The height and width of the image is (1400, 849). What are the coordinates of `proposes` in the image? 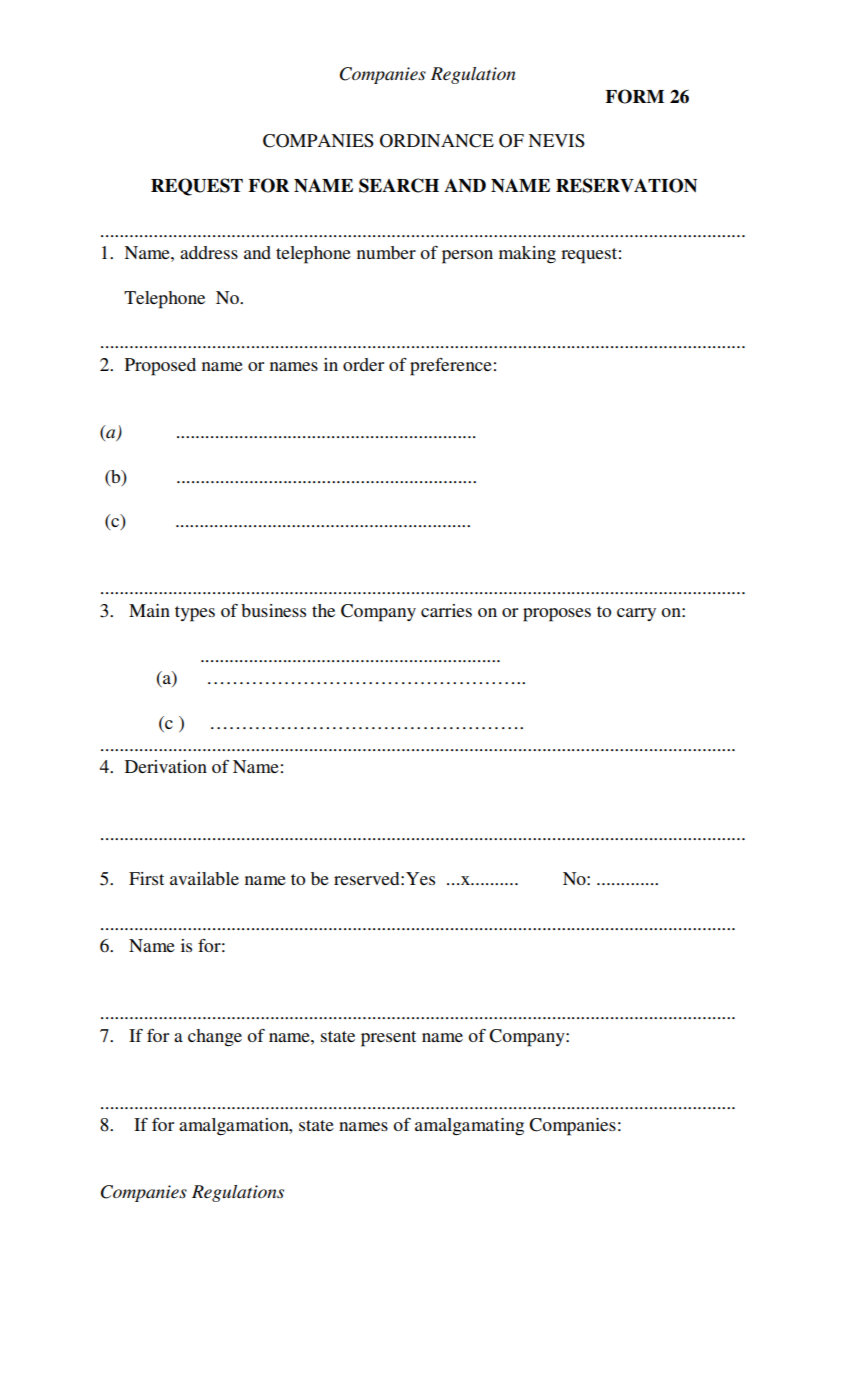 It's located at (557, 615).
